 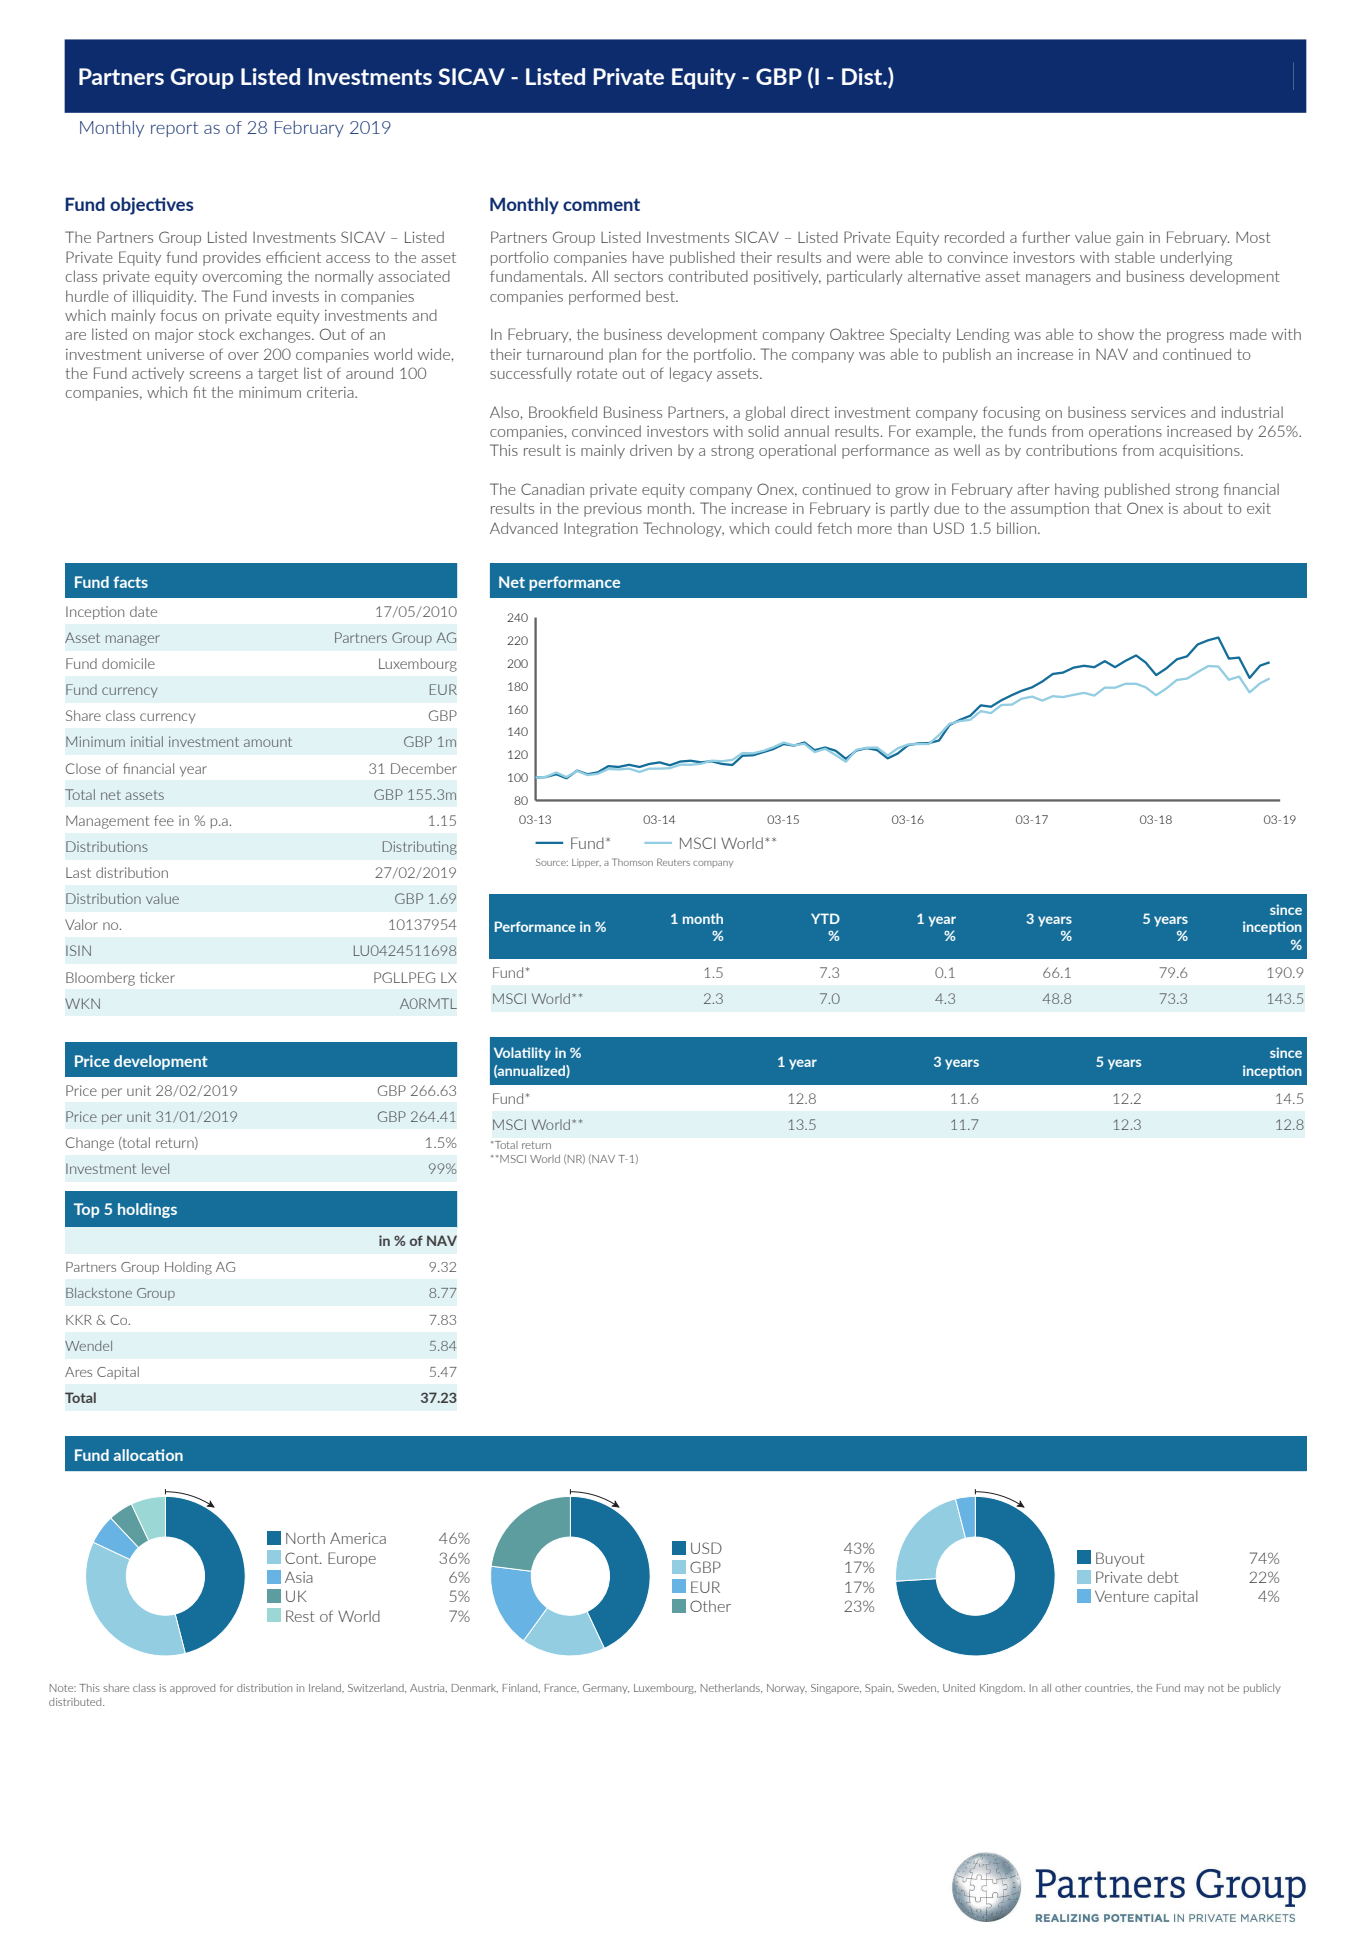 I want to click on YTD, so click(x=825, y=918).
